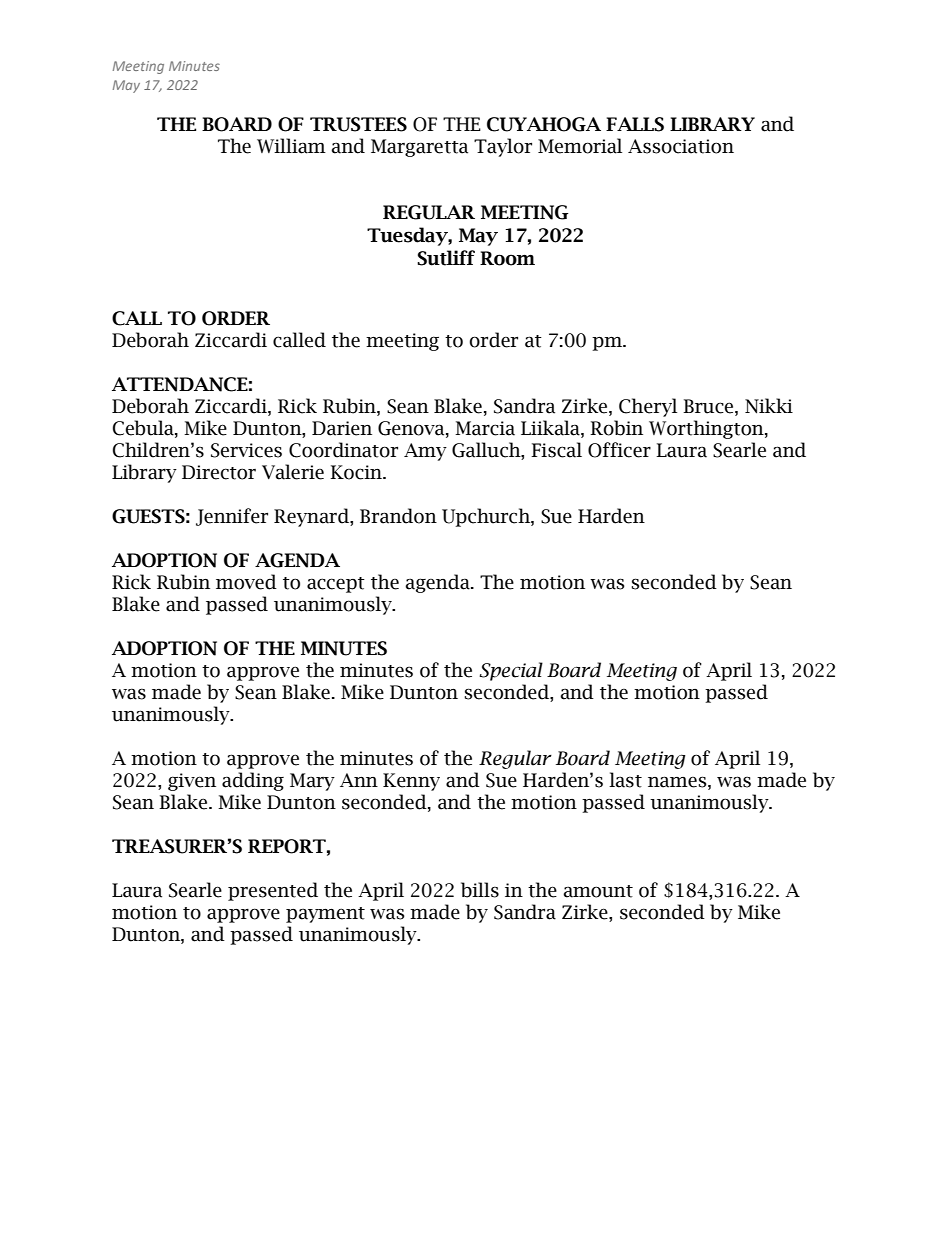 This screenshot has height=1233, width=952. I want to click on William, so click(291, 146).
